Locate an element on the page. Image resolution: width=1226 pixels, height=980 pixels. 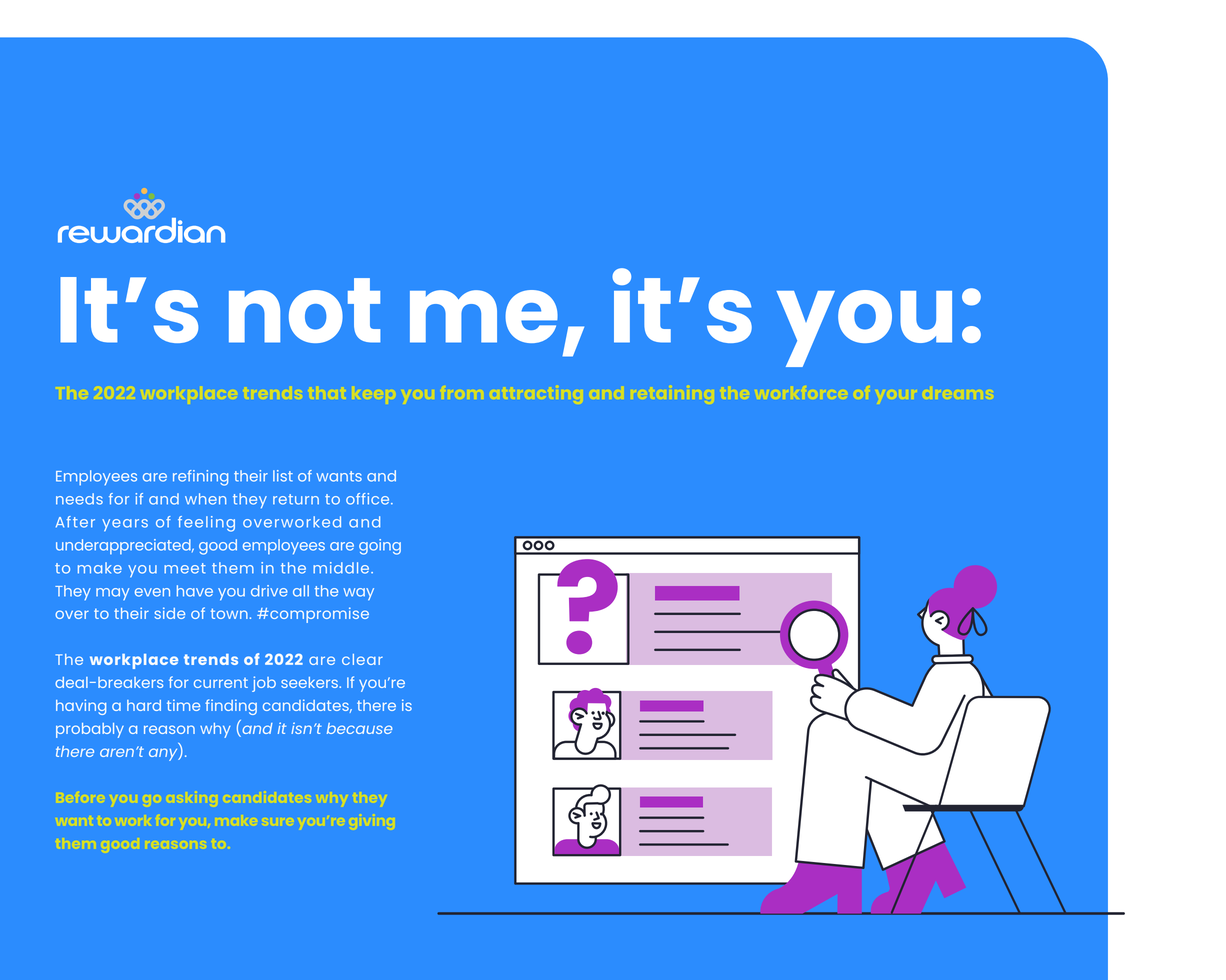
meet is located at coordinates (185, 568).
